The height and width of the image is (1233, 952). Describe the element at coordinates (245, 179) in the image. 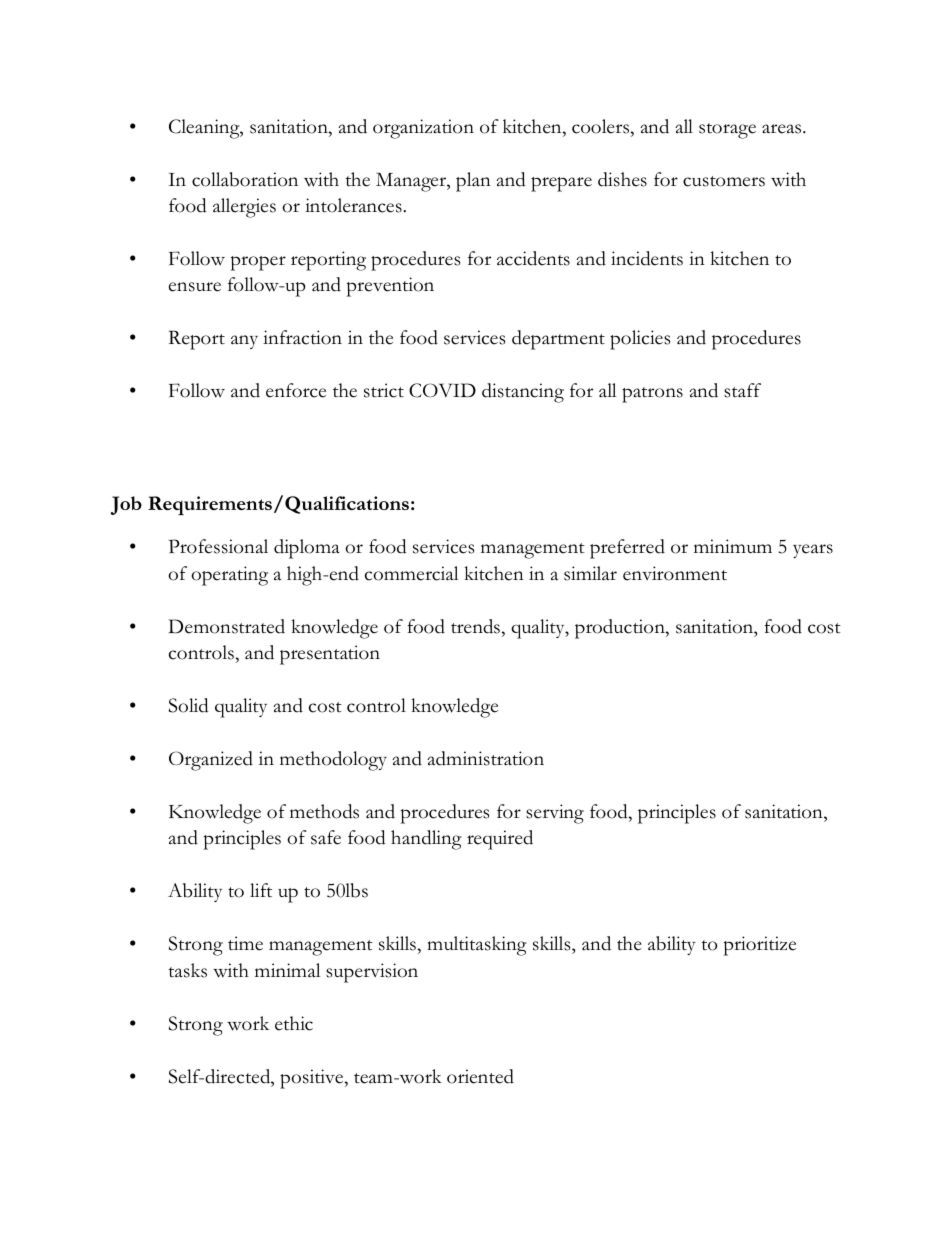

I see `collaboration` at that location.
